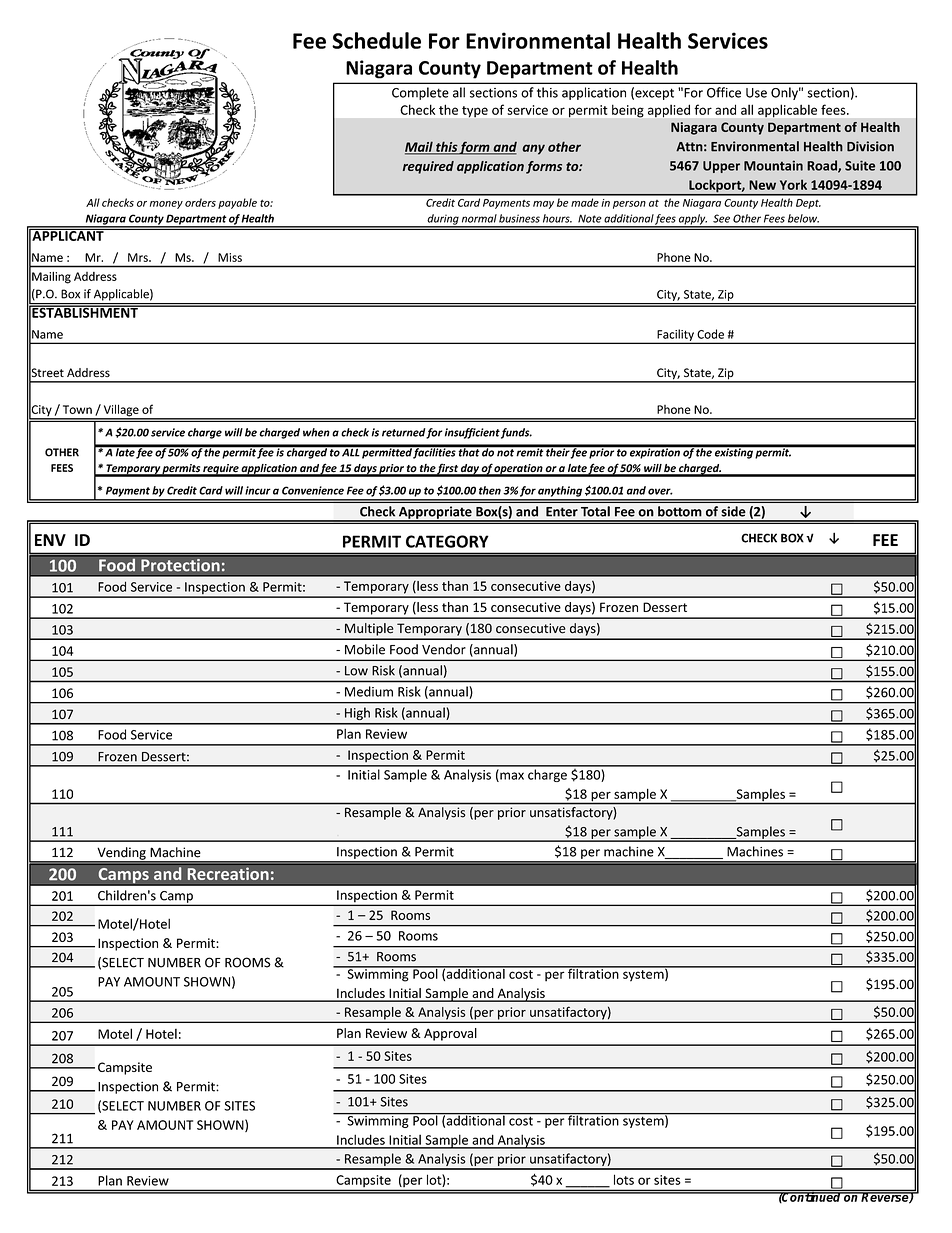  I want to click on Vendor, so click(444, 649).
